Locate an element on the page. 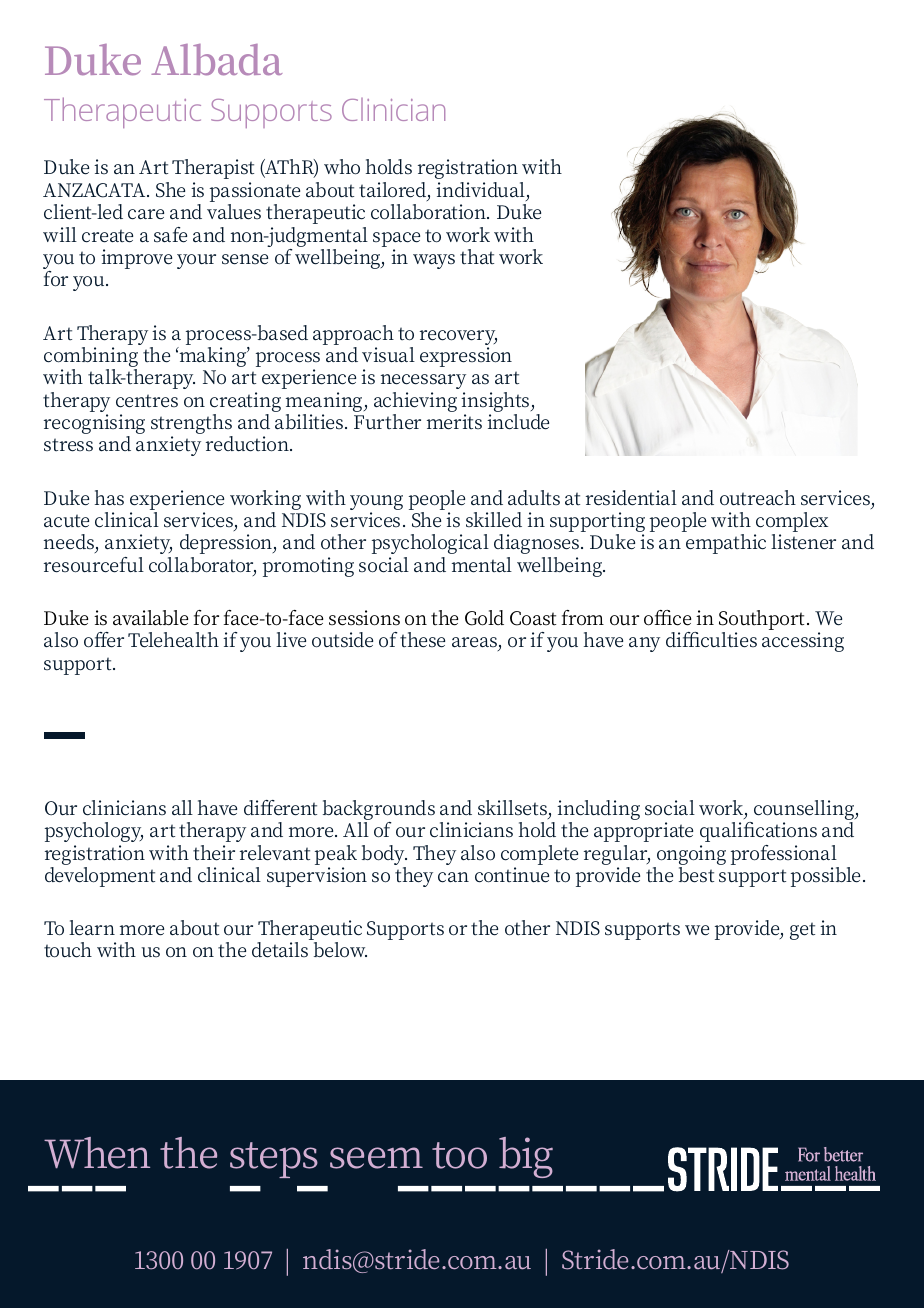 This page has width=924, height=1308. When is located at coordinates (97, 1153).
